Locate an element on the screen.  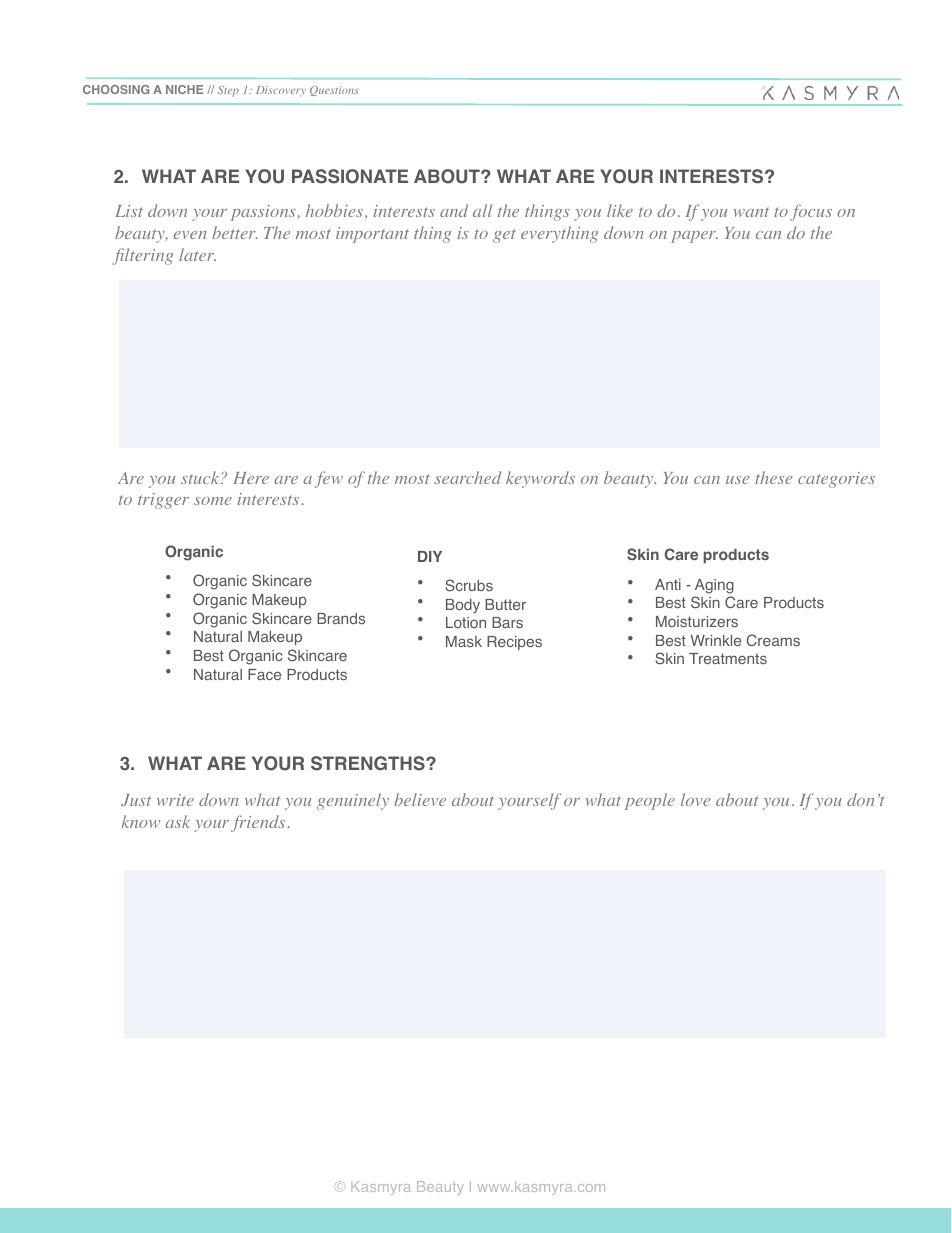
later is located at coordinates (197, 254).
